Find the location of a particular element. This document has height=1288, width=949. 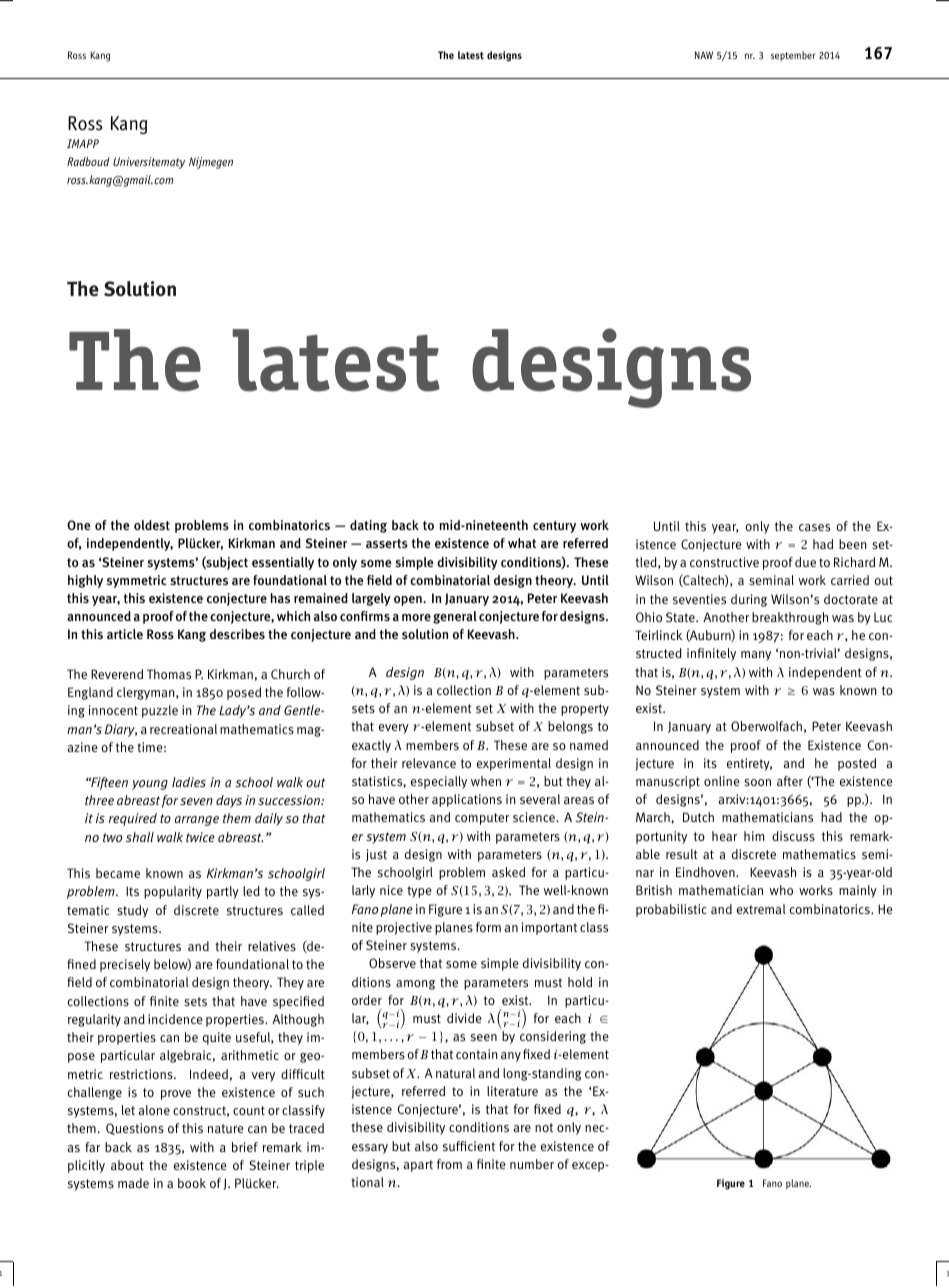

ladies is located at coordinates (189, 782).
